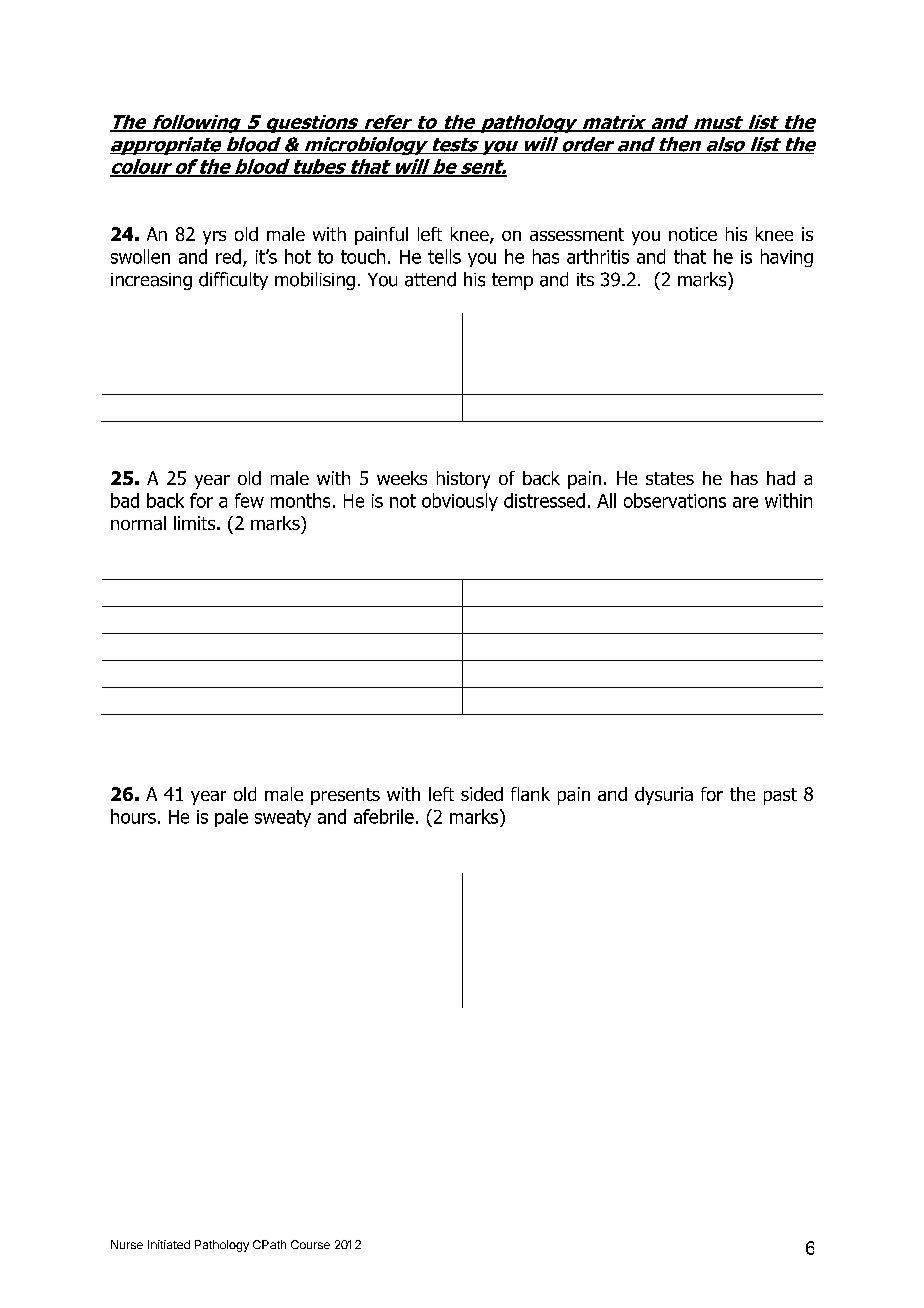  What do you see at coordinates (444, 256) in the document?
I see `tells` at bounding box center [444, 256].
